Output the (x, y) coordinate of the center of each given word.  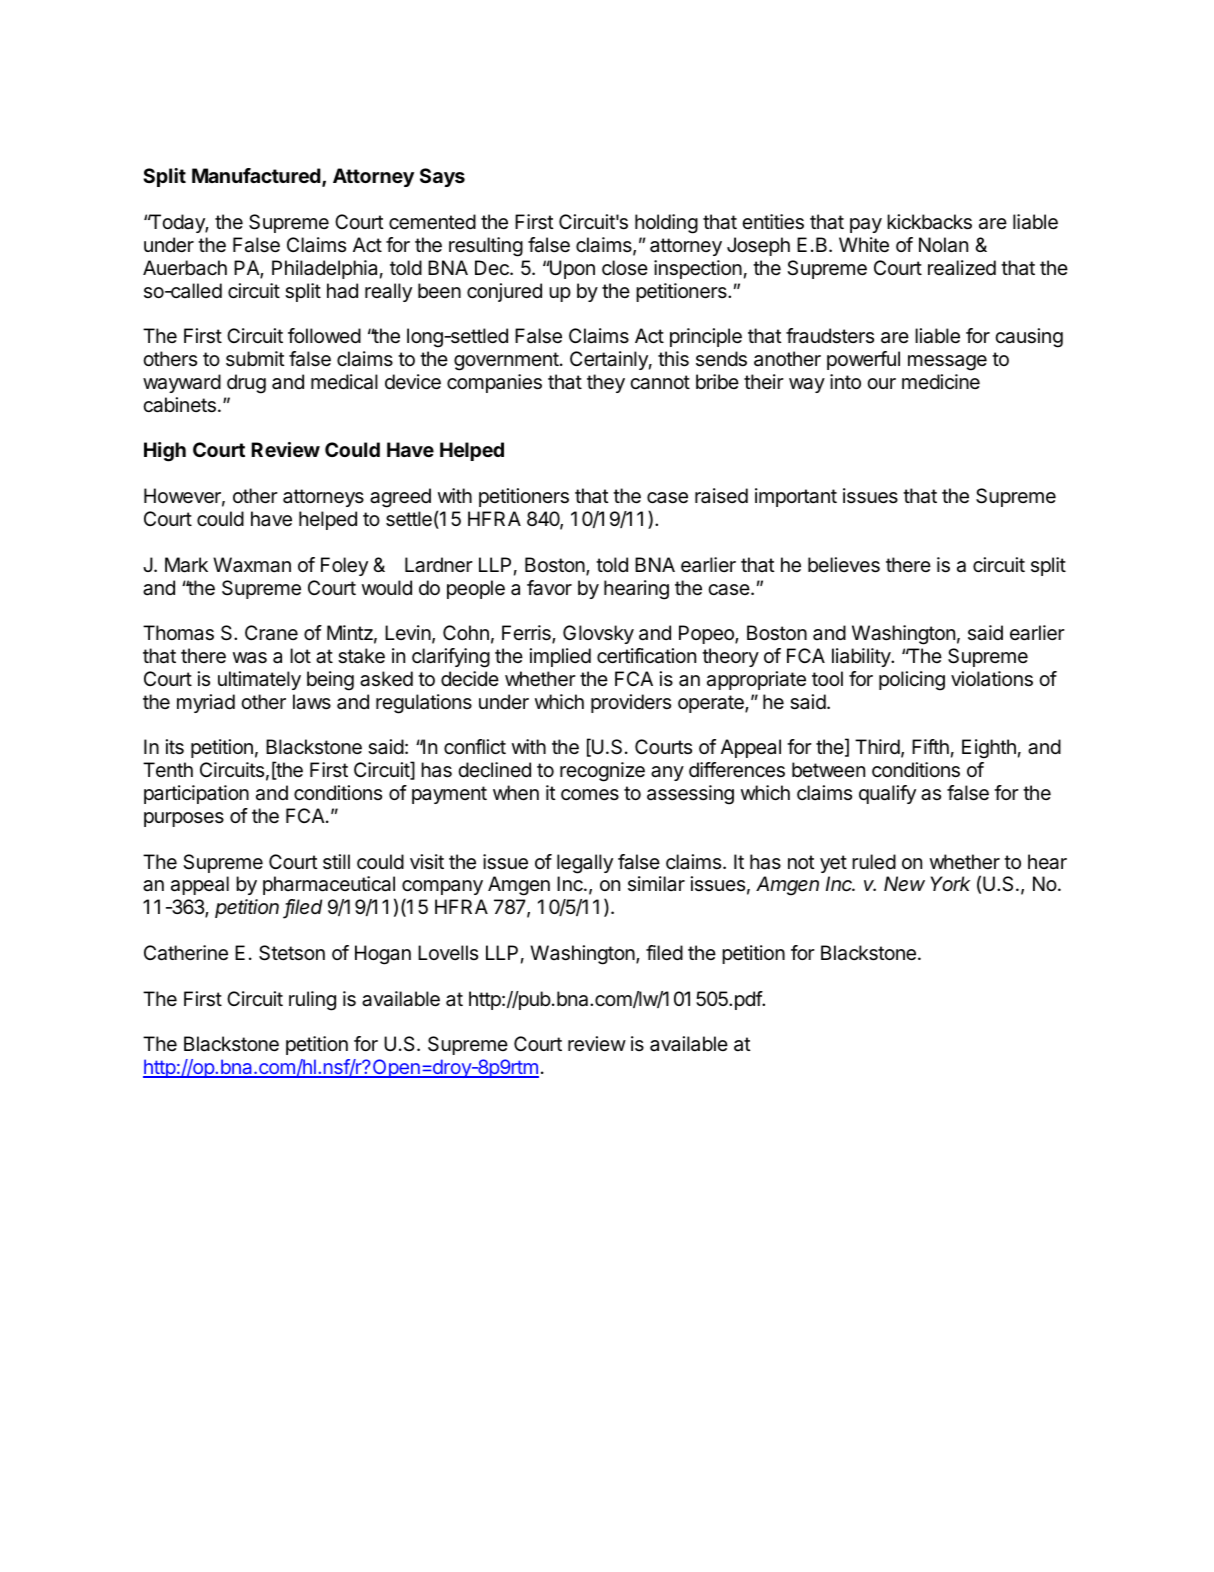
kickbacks (929, 222)
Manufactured (256, 175)
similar (656, 883)
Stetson (292, 953)
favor (549, 588)
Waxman (252, 565)
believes (844, 565)
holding (666, 224)
